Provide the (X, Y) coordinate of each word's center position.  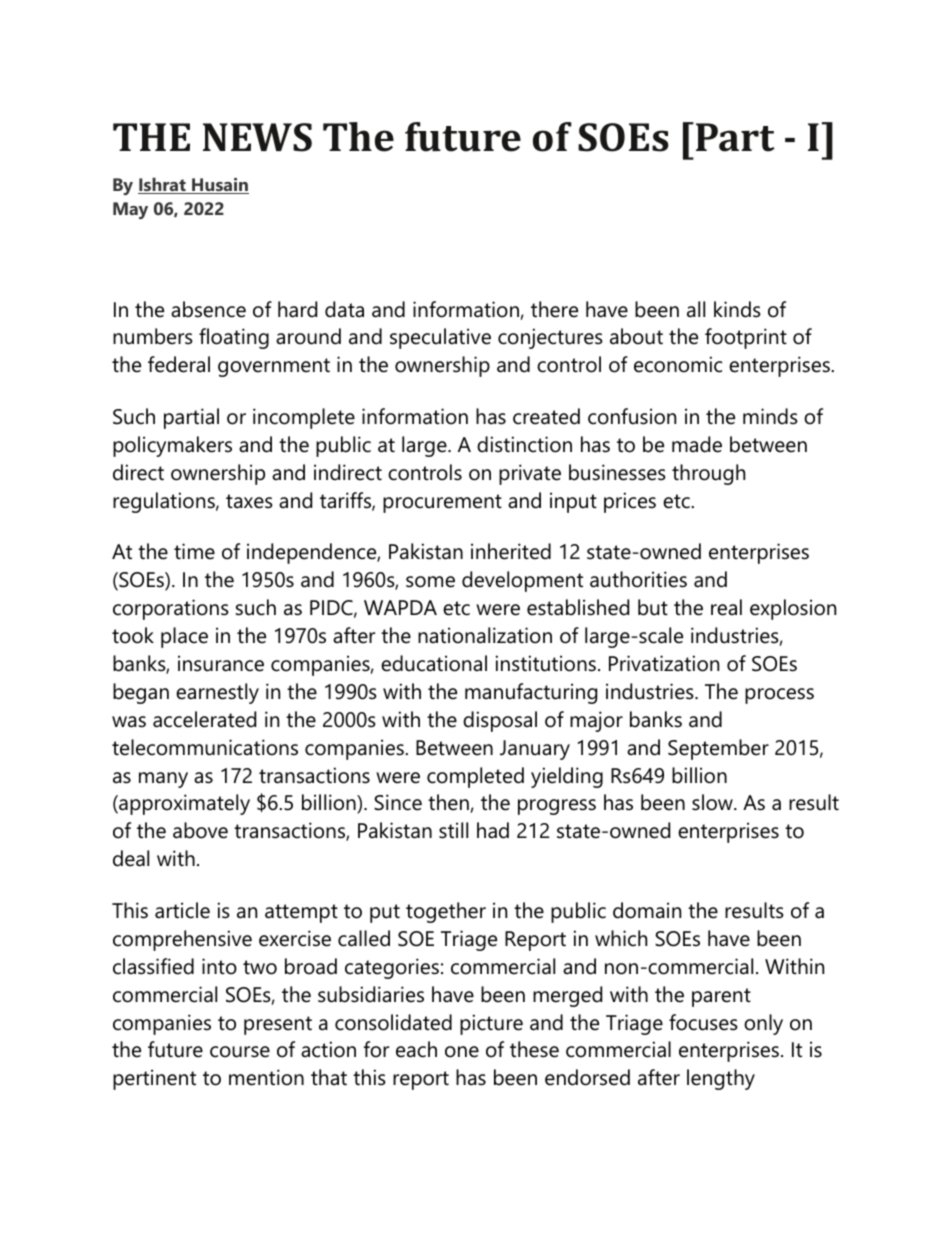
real (726, 607)
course (240, 1052)
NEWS (257, 137)
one (462, 1052)
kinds (737, 309)
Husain (219, 186)
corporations (171, 609)
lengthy (721, 1079)
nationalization (485, 635)
